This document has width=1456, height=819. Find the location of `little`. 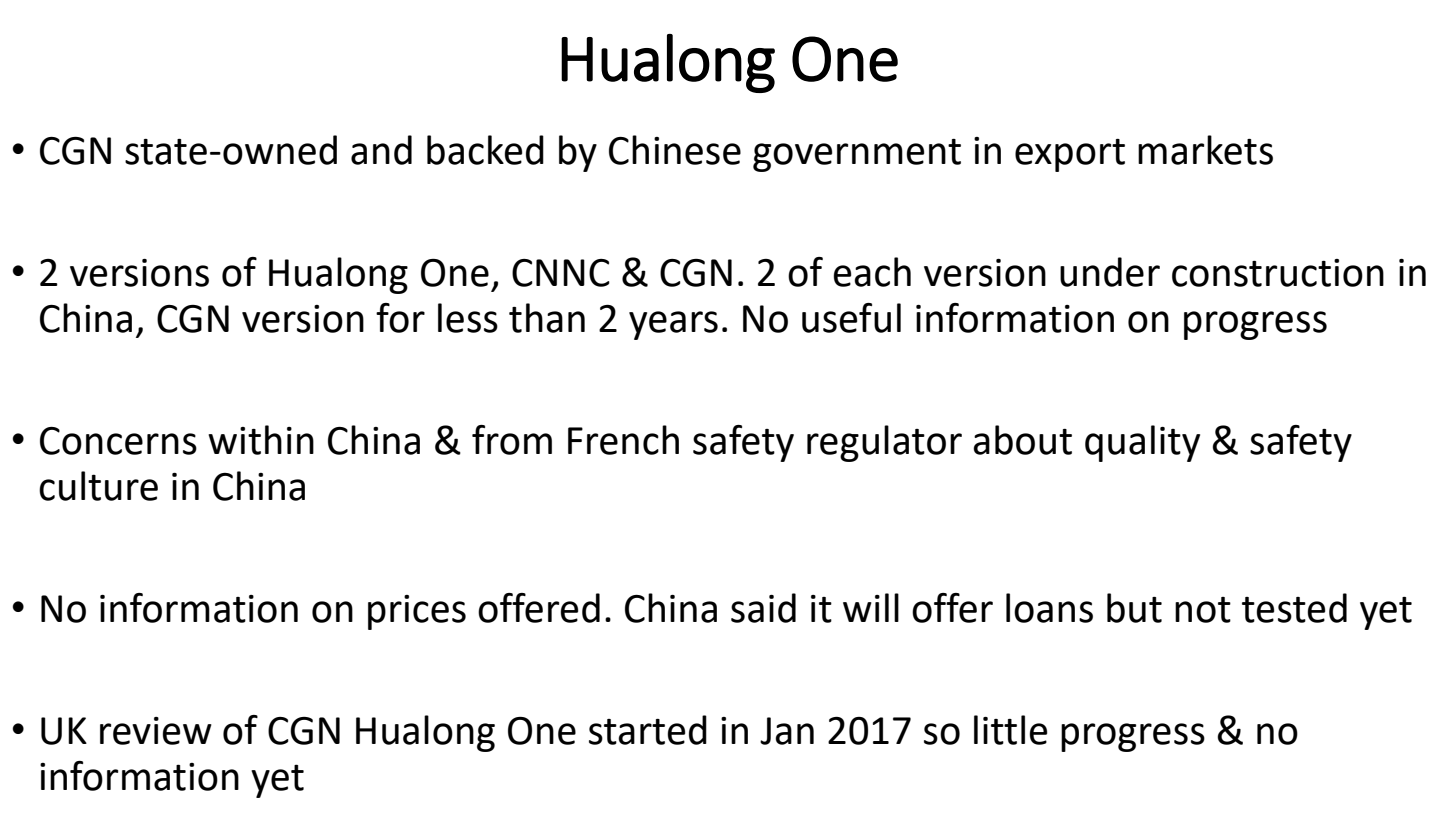

little is located at coordinates (1010, 730).
